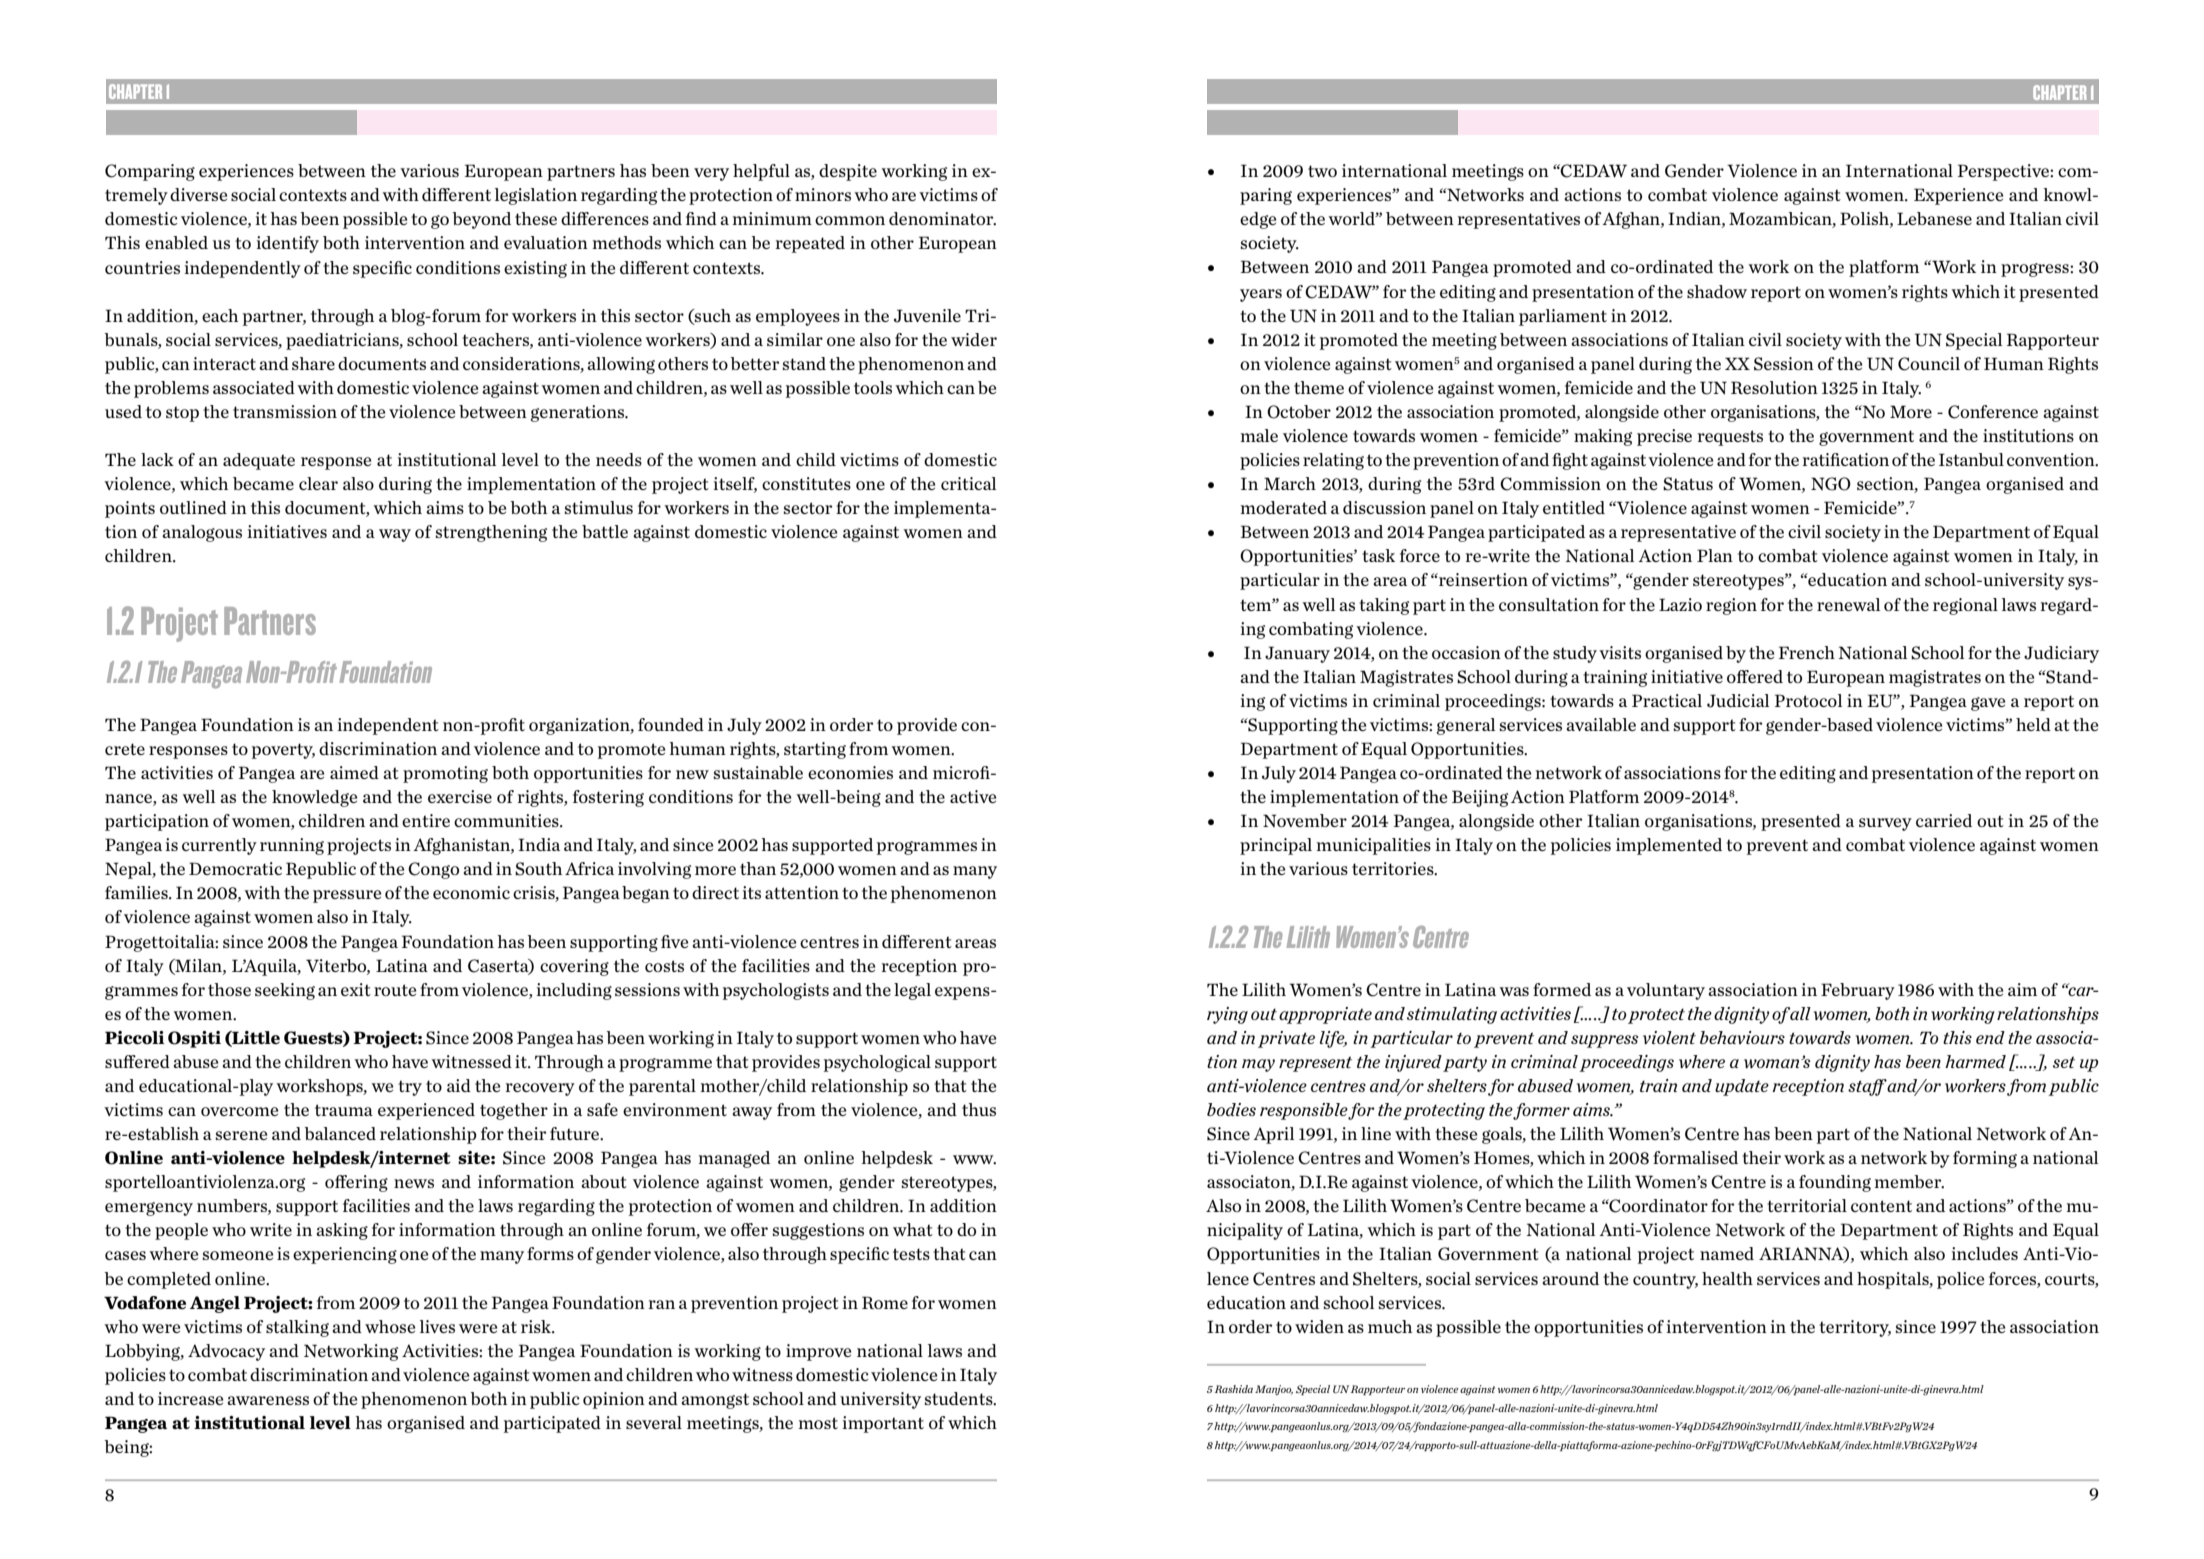 The image size is (2204, 1559). Describe the element at coordinates (1297, 654) in the screenshot. I see `January` at that location.
